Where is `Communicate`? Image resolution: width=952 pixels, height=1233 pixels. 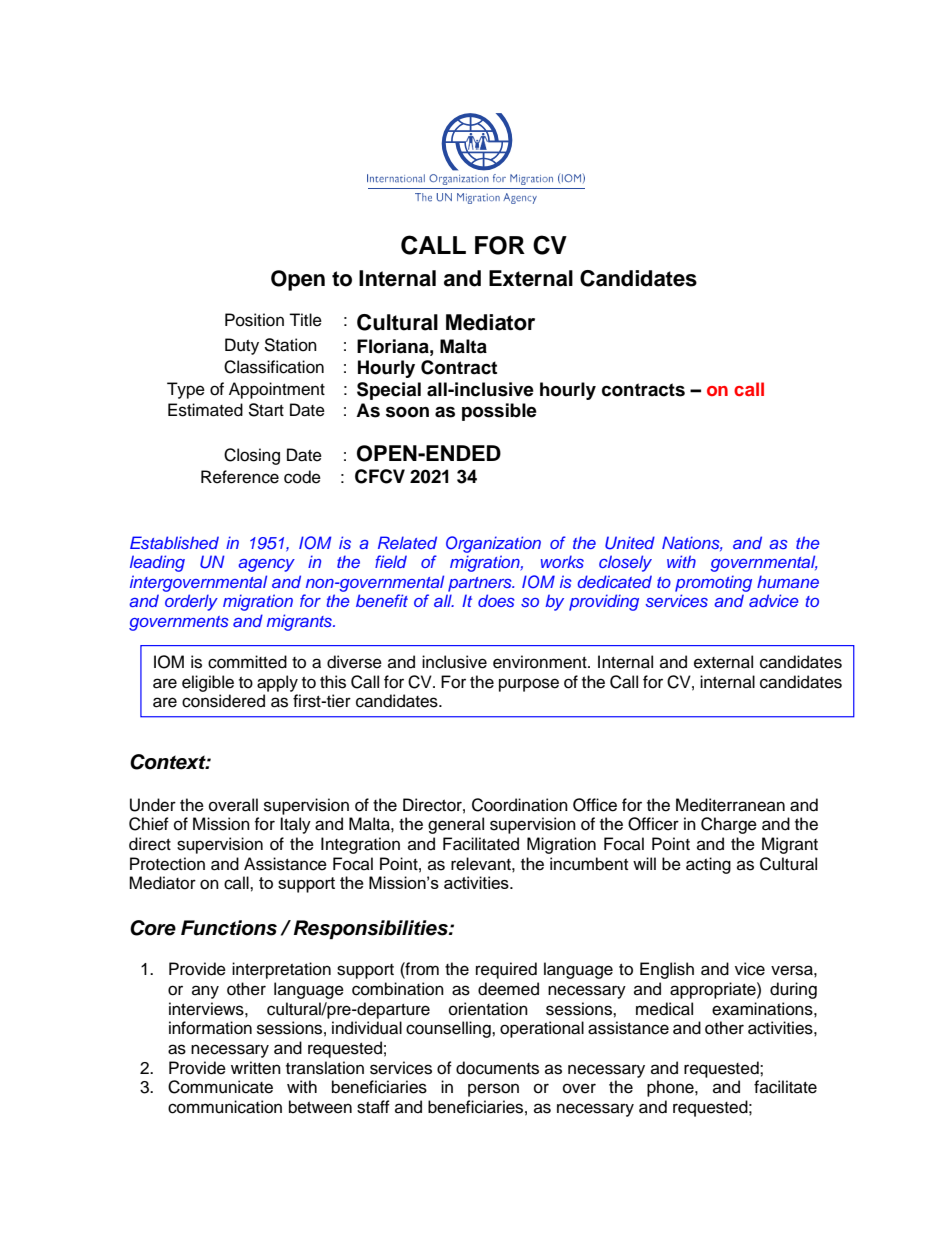
Communicate is located at coordinates (220, 1087).
